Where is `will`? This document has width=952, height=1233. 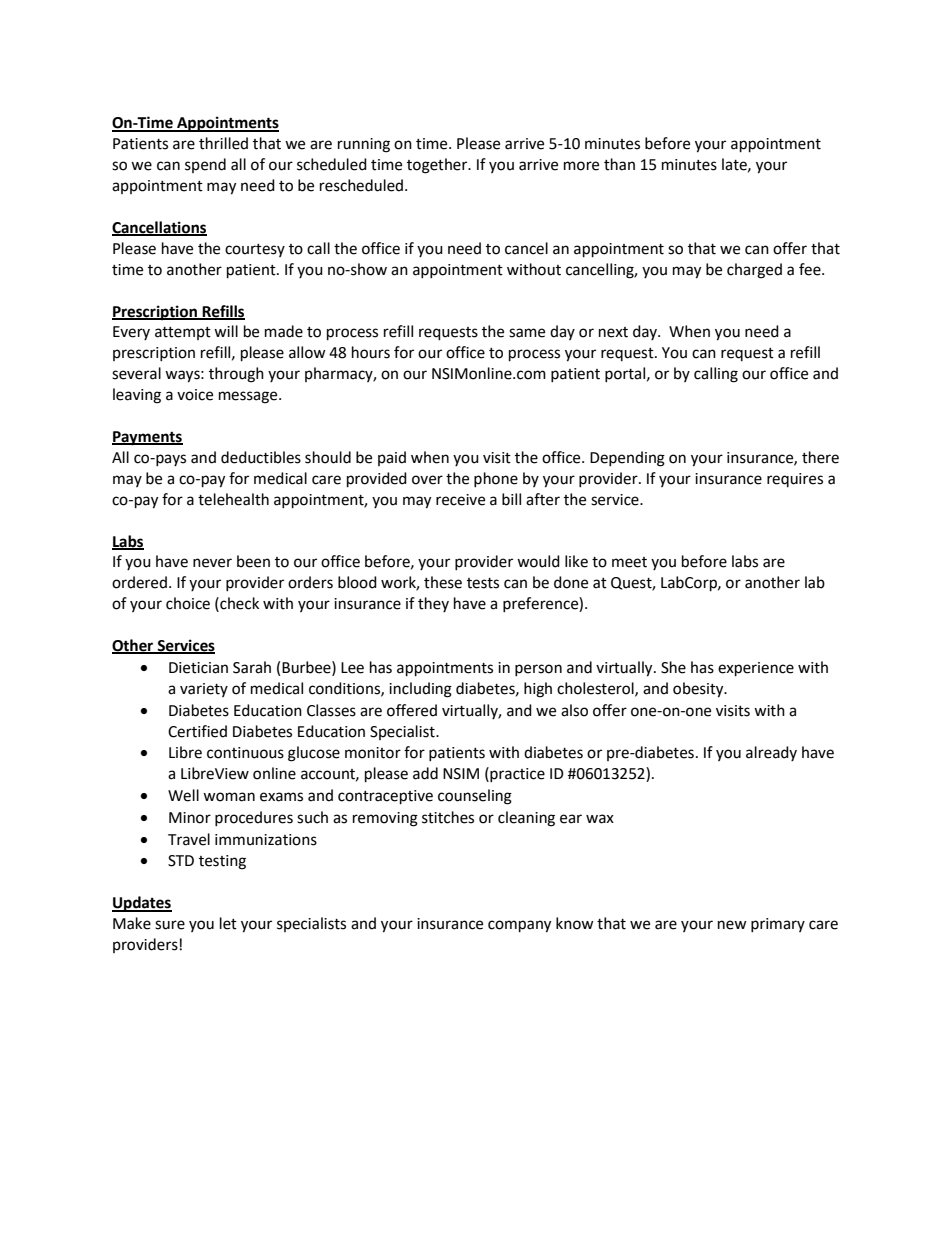
will is located at coordinates (226, 331).
